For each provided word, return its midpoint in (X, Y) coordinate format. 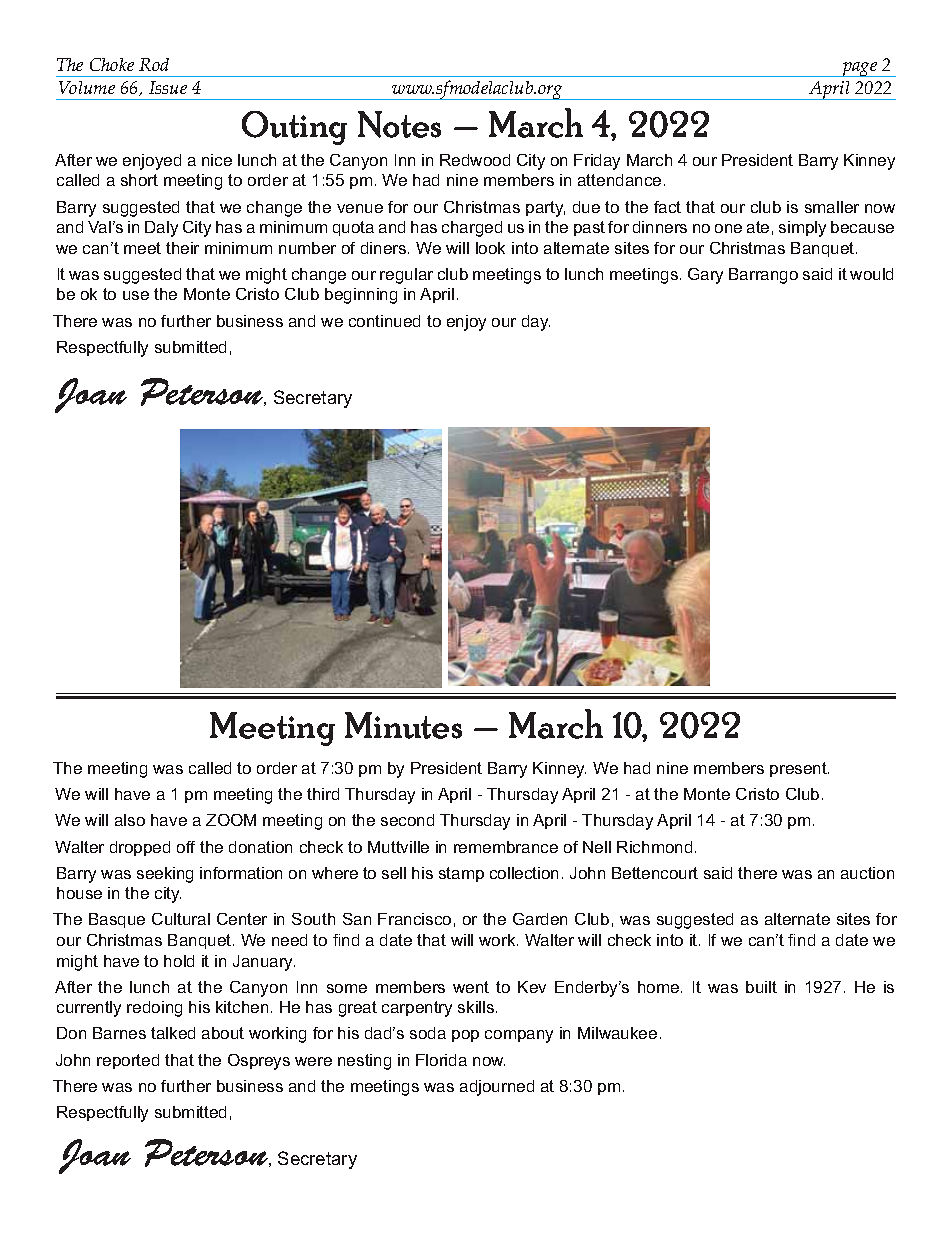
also (130, 820)
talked (173, 1033)
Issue (168, 87)
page (860, 69)
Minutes (403, 725)
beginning (361, 296)
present (799, 769)
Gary (705, 276)
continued (384, 321)
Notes (399, 124)
